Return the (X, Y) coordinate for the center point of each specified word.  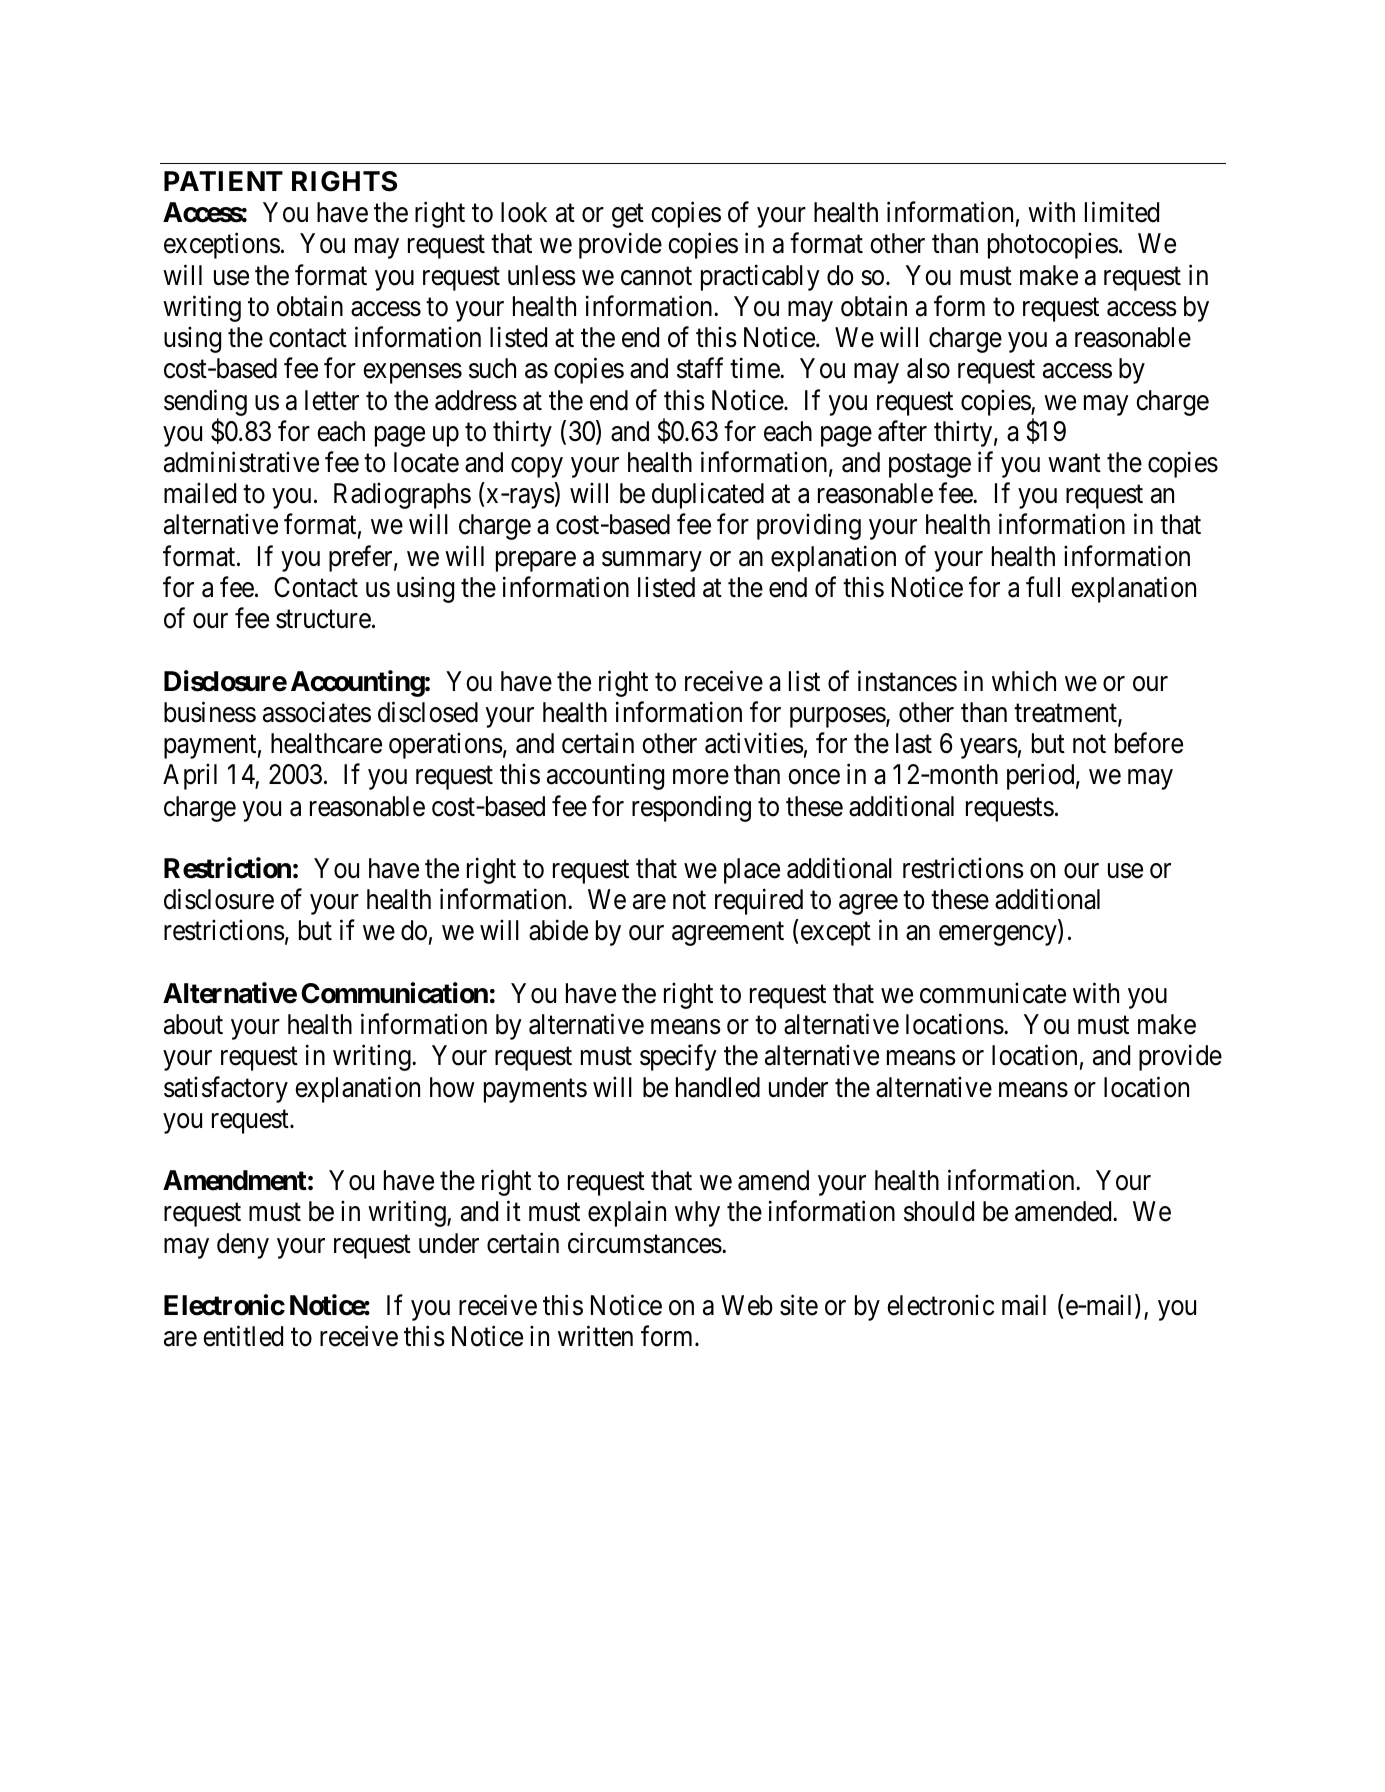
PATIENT (223, 181)
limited (1122, 212)
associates (317, 712)
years (989, 749)
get (628, 216)
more (701, 777)
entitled (243, 1336)
